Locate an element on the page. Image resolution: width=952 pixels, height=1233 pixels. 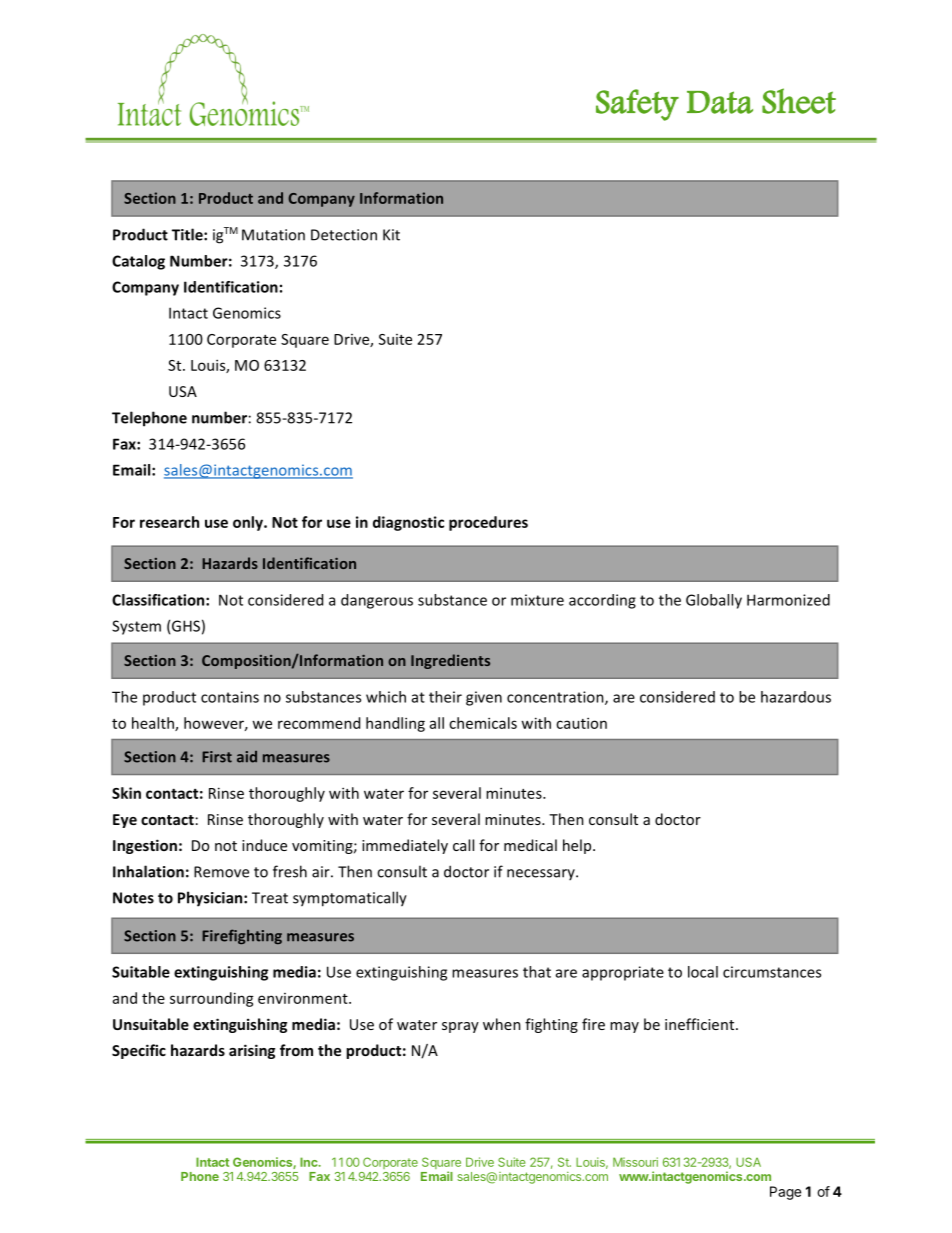
Mutation is located at coordinates (273, 235).
